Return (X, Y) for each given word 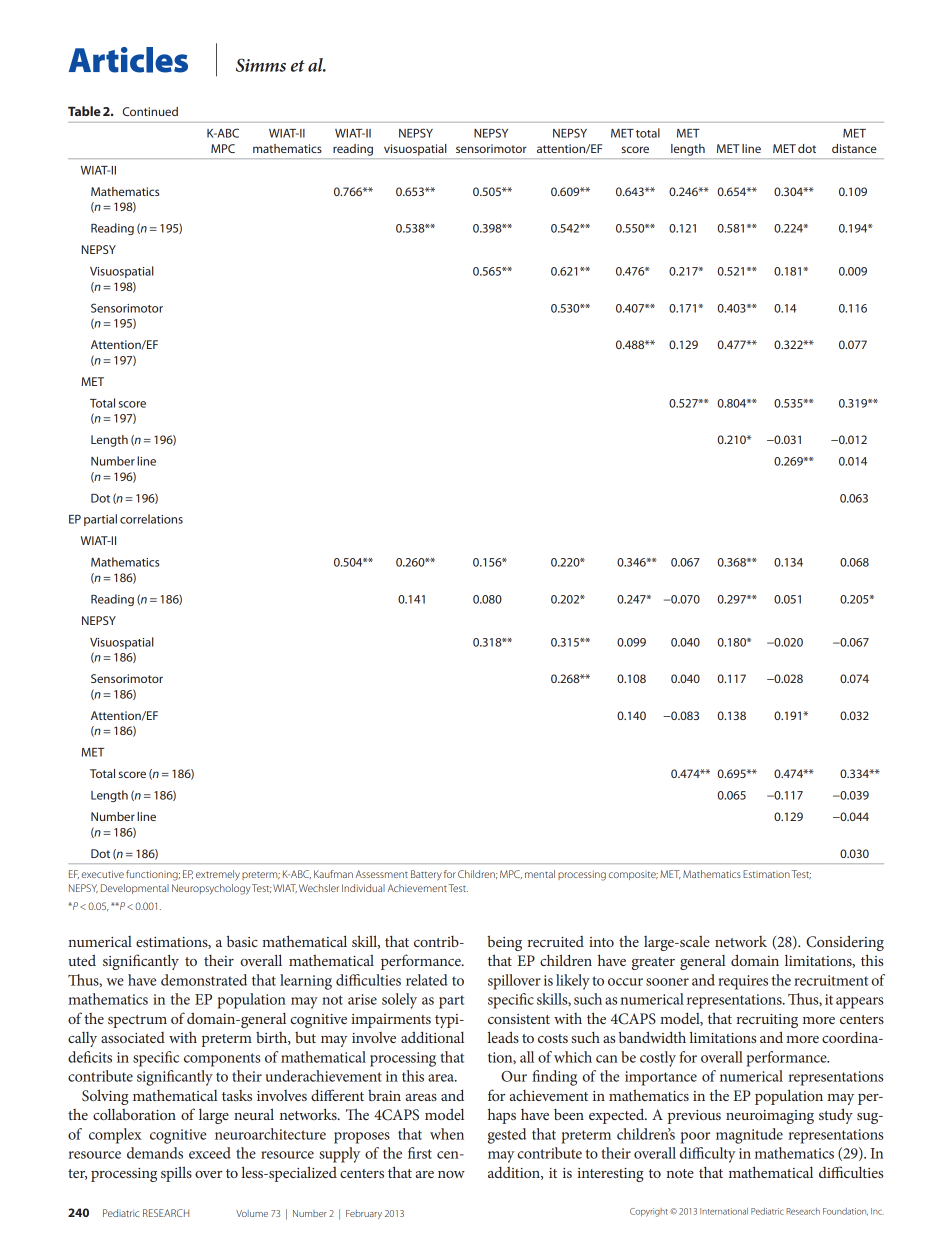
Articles (128, 60)
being (504, 943)
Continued (150, 111)
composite (633, 875)
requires (743, 982)
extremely (218, 875)
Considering (845, 943)
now (451, 1174)
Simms (261, 65)
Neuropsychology (211, 889)
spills (176, 1174)
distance (854, 148)
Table (84, 111)
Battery (426, 875)
